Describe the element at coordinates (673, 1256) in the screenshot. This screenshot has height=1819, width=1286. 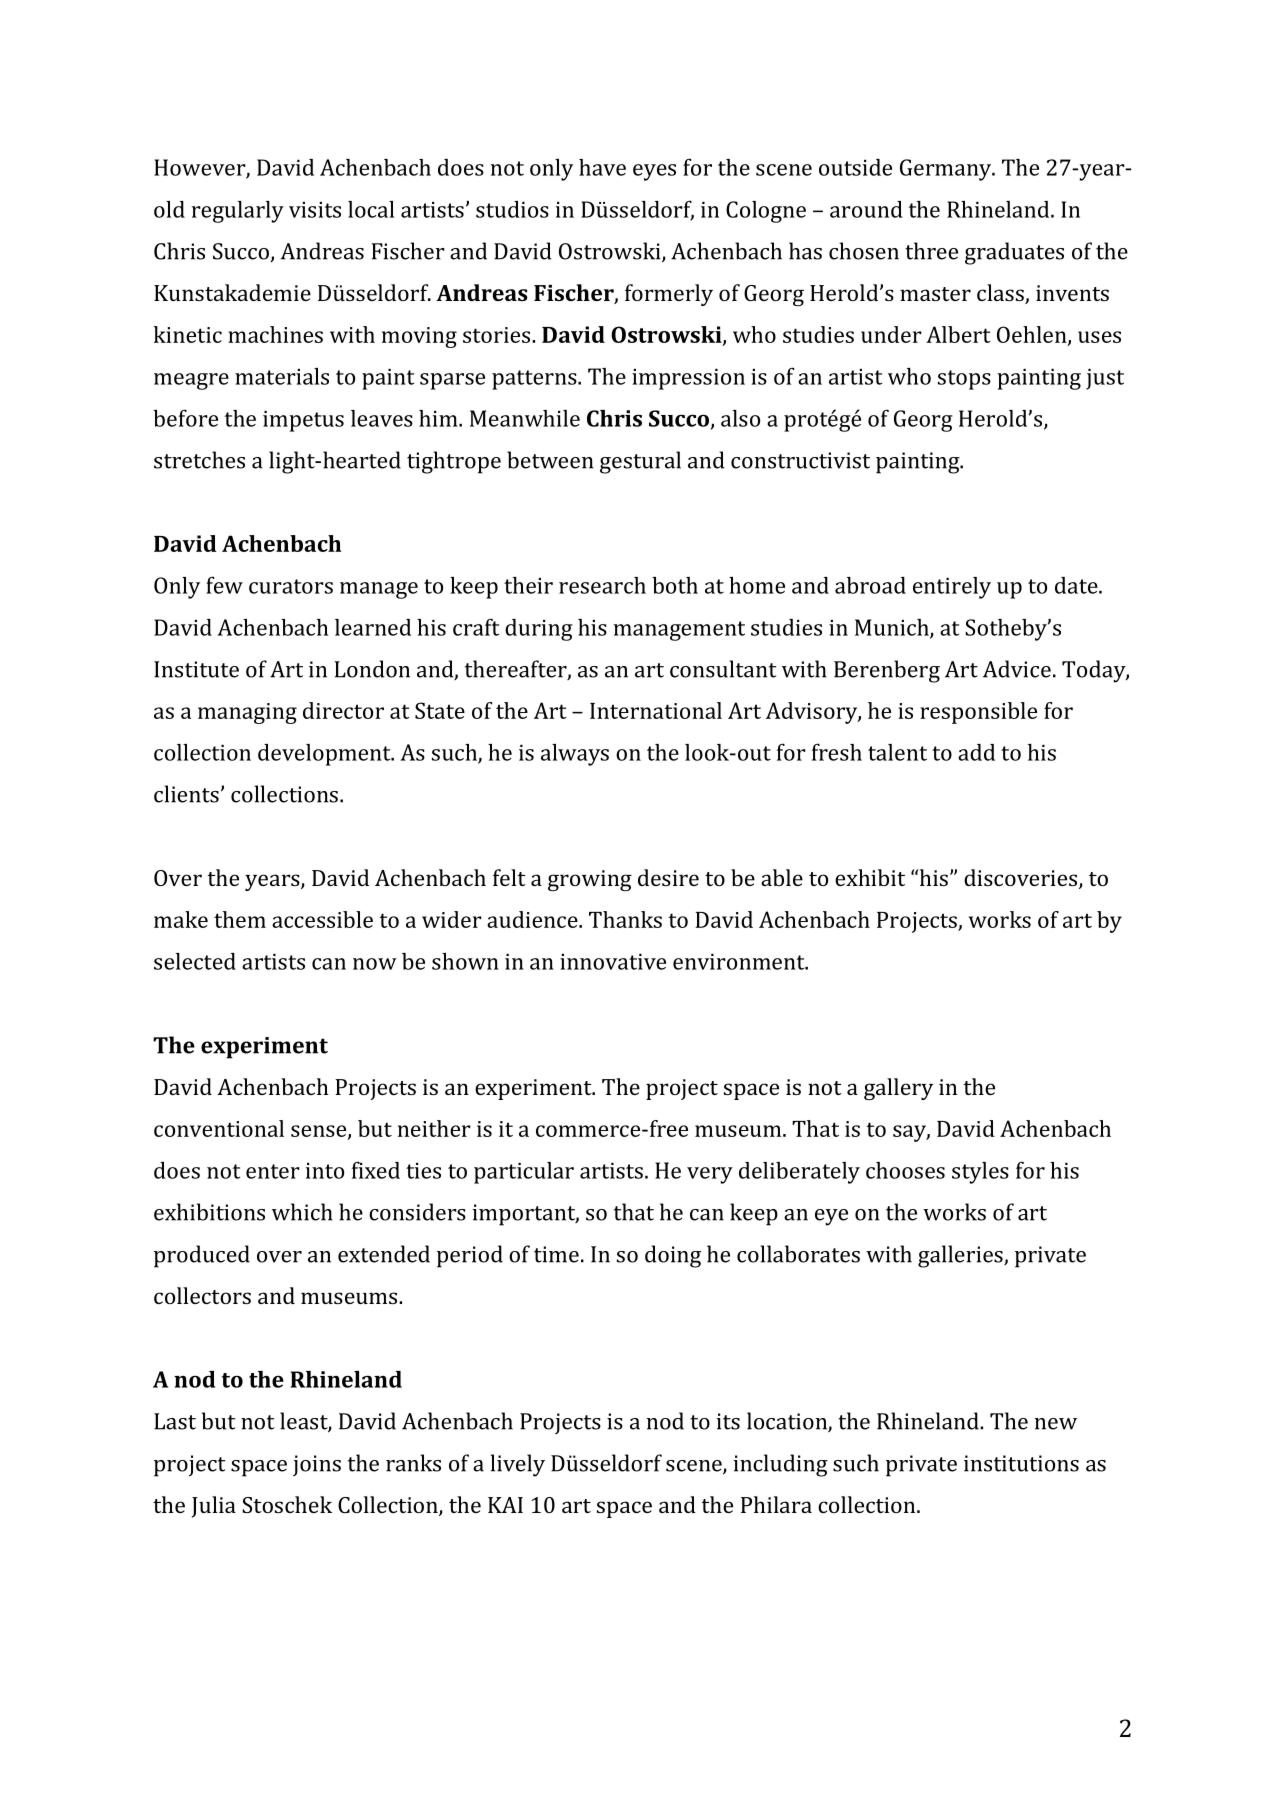
I see `doing` at that location.
